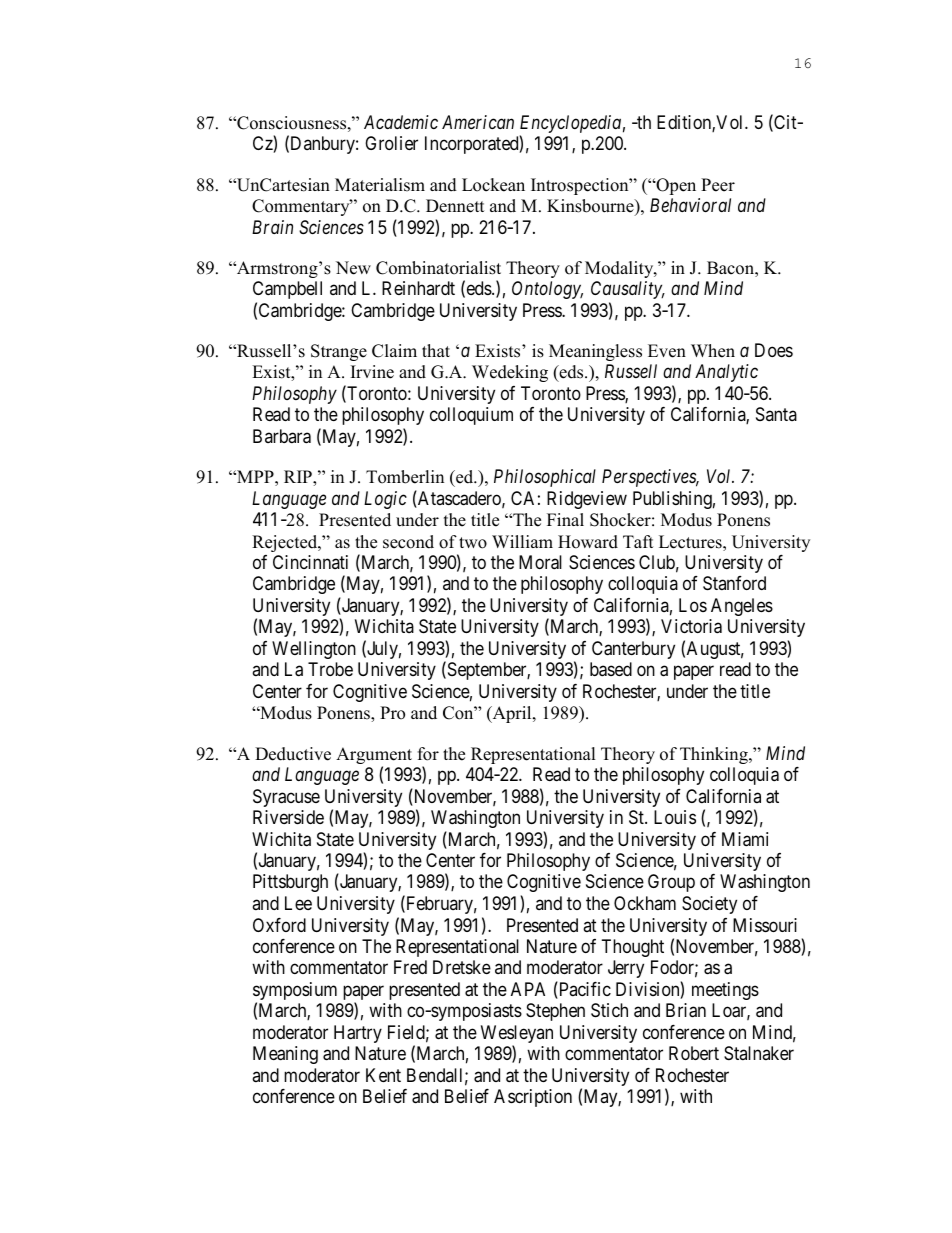  I want to click on When, so click(713, 351).
